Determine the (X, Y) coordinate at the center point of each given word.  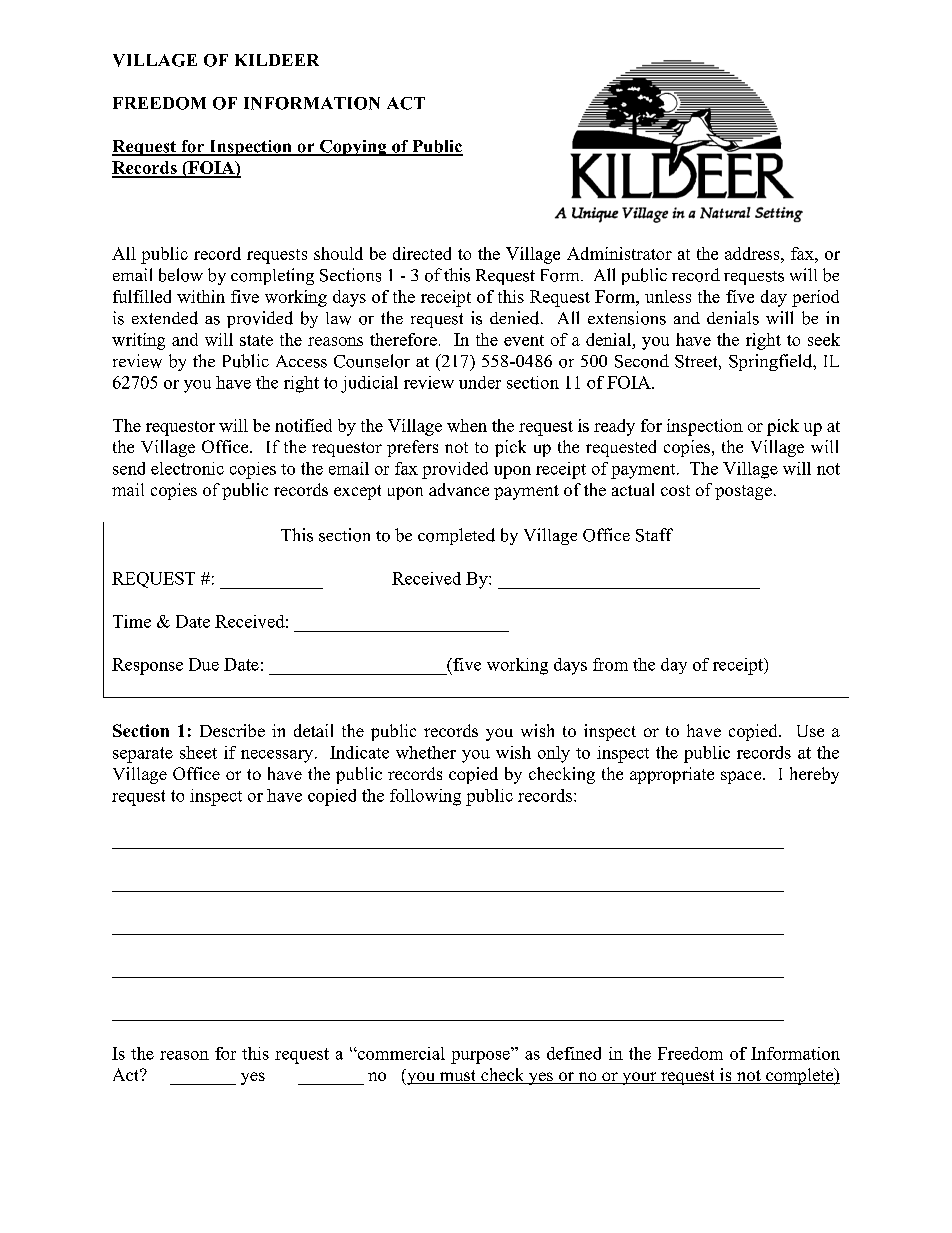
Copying (353, 148)
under (480, 382)
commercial (400, 1053)
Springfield (772, 362)
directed (422, 253)
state (256, 340)
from (610, 664)
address (753, 253)
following (425, 797)
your (639, 1078)
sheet (198, 752)
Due (204, 664)
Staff (654, 535)
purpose (481, 1056)
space (742, 777)
